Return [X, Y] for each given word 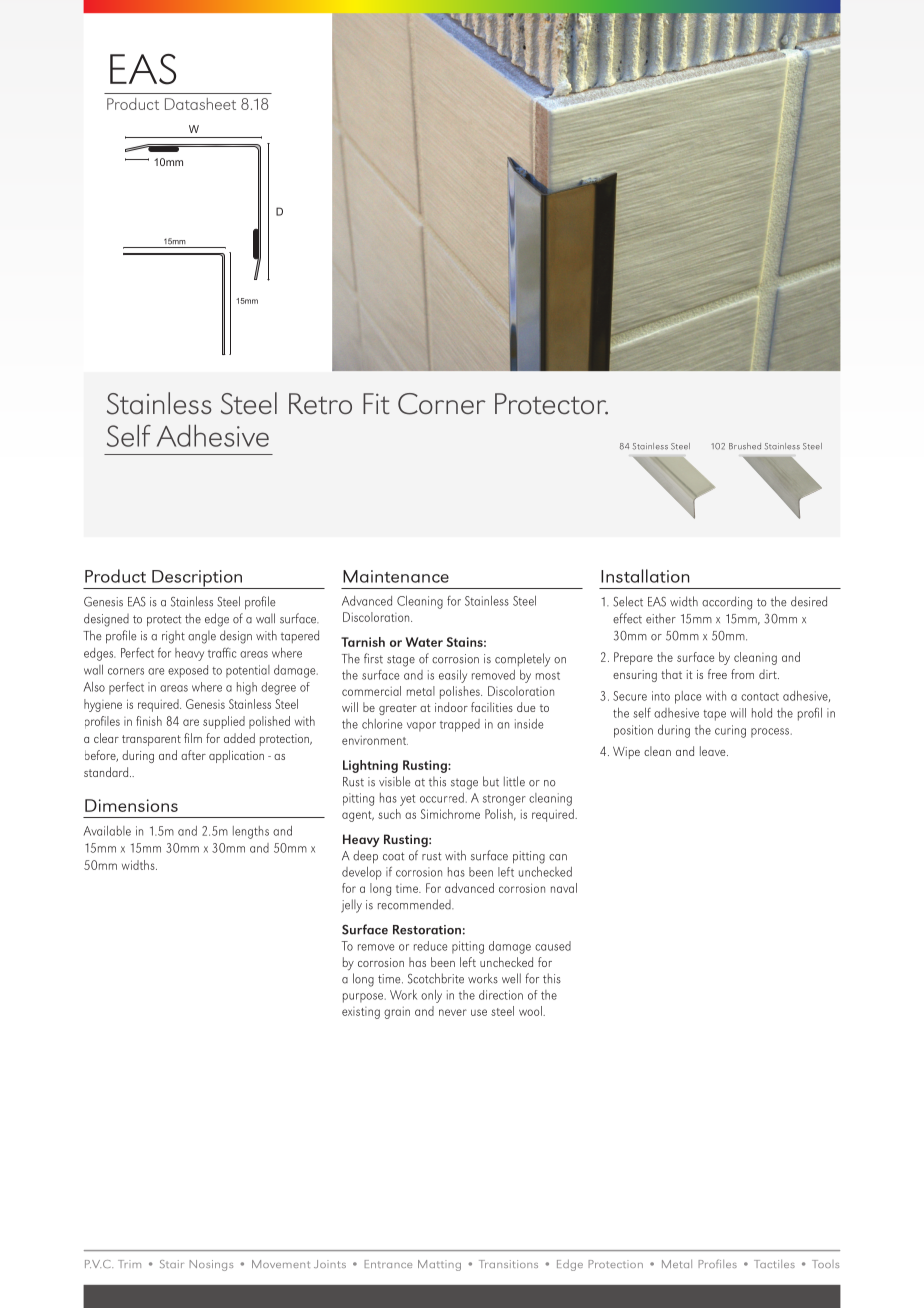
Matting [439, 1265]
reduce [430, 946]
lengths [251, 832]
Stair [172, 1264]
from [742, 674]
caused [553, 946]
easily [453, 676]
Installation [645, 576]
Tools [825, 1264]
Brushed [745, 446]
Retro [320, 403]
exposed [188, 671]
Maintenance [396, 576]
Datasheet [200, 104]
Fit [376, 403]
